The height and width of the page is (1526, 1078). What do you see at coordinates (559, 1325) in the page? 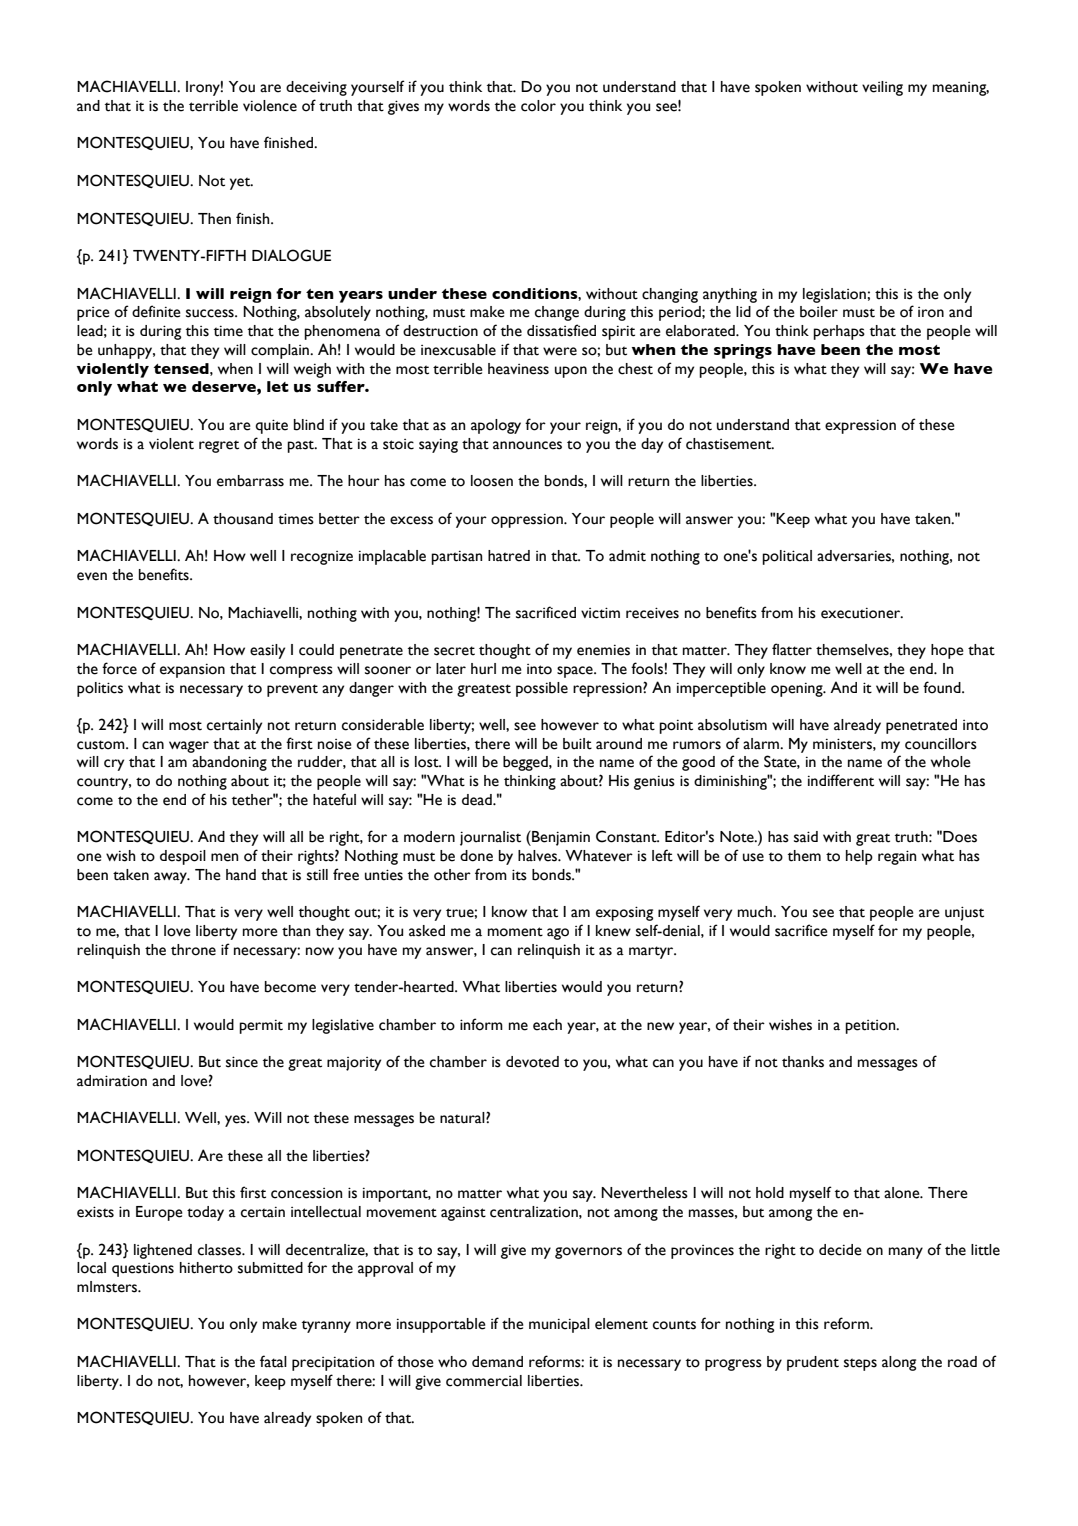
I see `municipal` at bounding box center [559, 1325].
